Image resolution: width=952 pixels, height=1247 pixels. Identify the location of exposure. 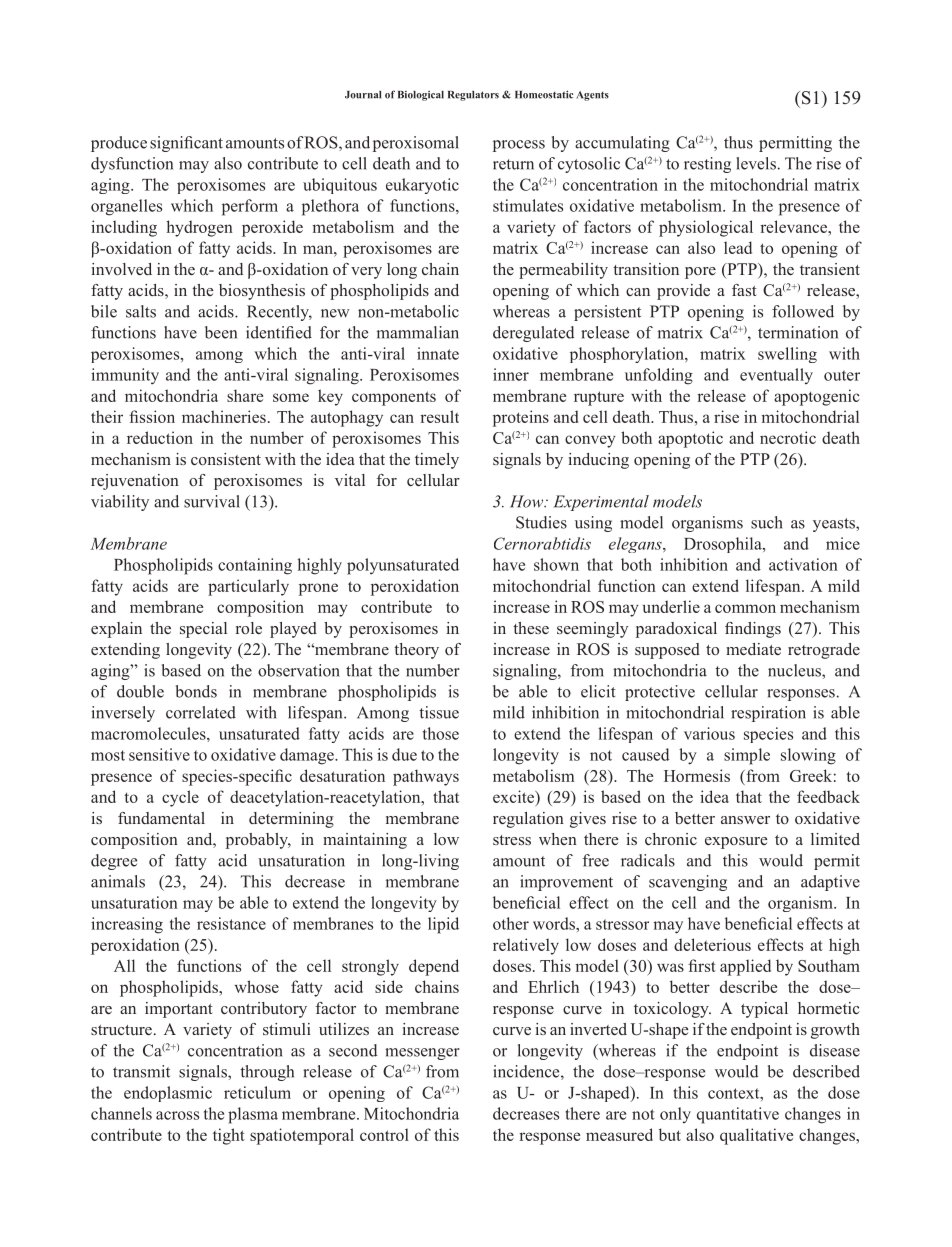
(736, 843).
